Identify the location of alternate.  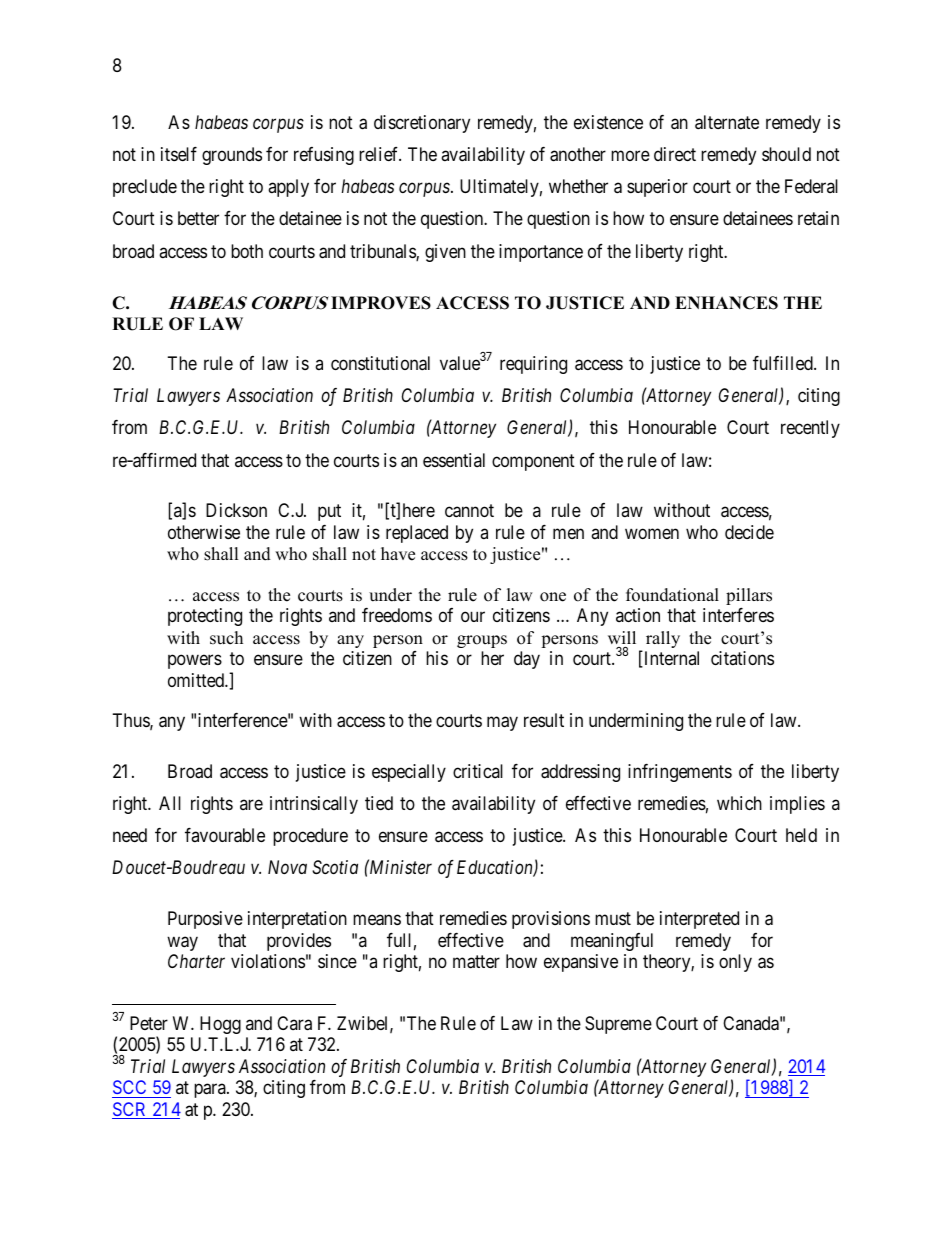
(727, 122).
